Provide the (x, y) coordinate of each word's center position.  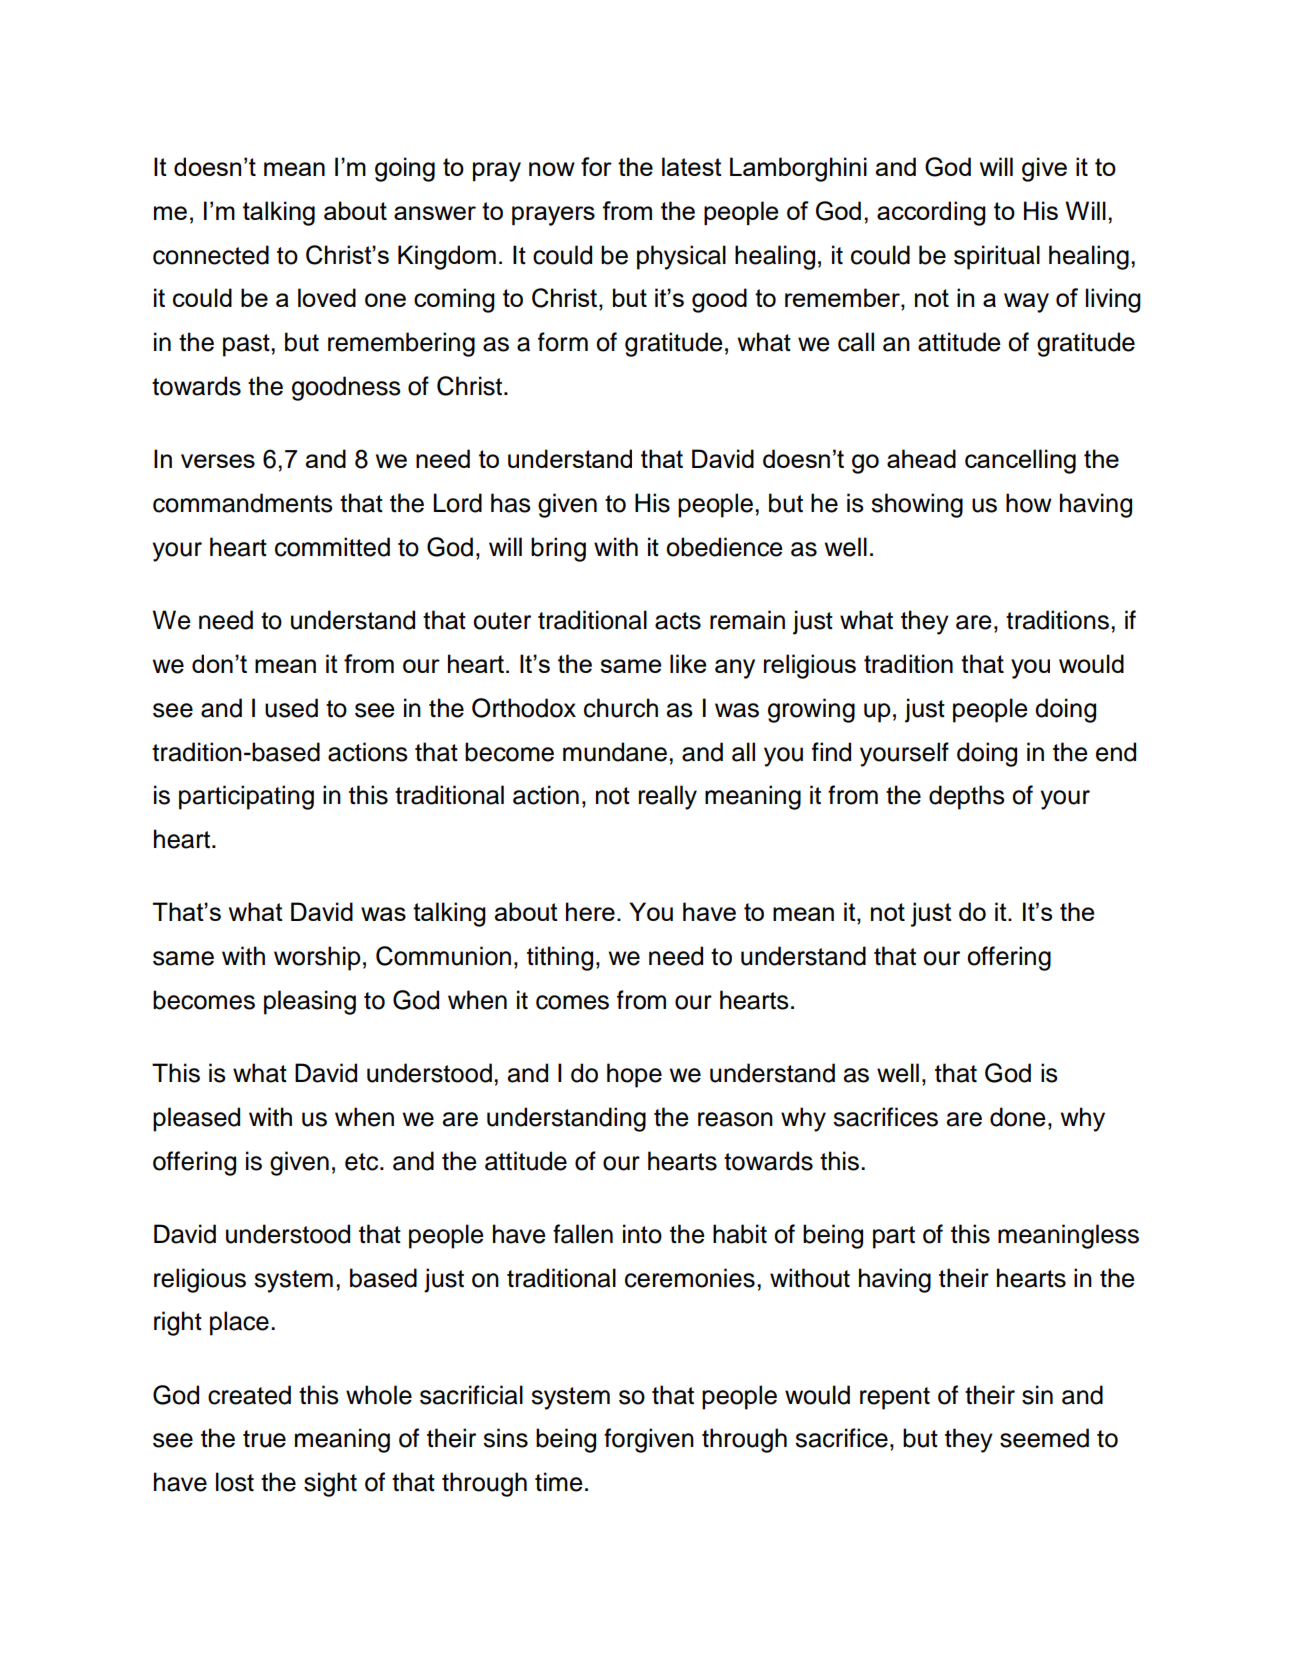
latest (692, 166)
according (931, 213)
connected (211, 255)
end (1116, 752)
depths (967, 797)
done (1018, 1117)
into (642, 1234)
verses (218, 461)
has (511, 503)
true (264, 1439)
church (621, 708)
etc (363, 1162)
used (291, 708)
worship (317, 958)
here (590, 911)
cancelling (1020, 461)
